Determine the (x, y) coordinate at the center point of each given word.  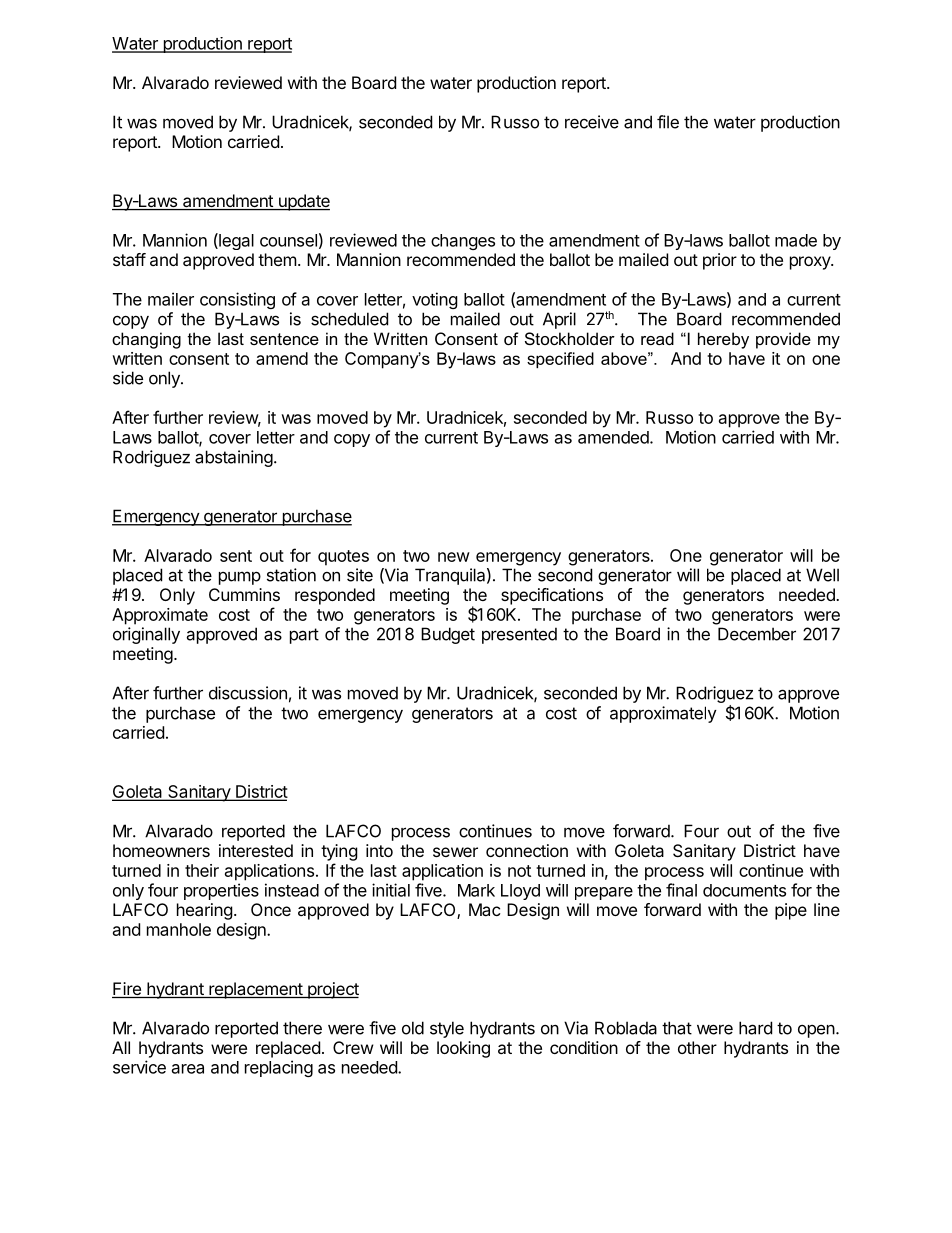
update (303, 202)
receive (592, 122)
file (668, 122)
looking (463, 1049)
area (188, 1069)
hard (755, 1028)
